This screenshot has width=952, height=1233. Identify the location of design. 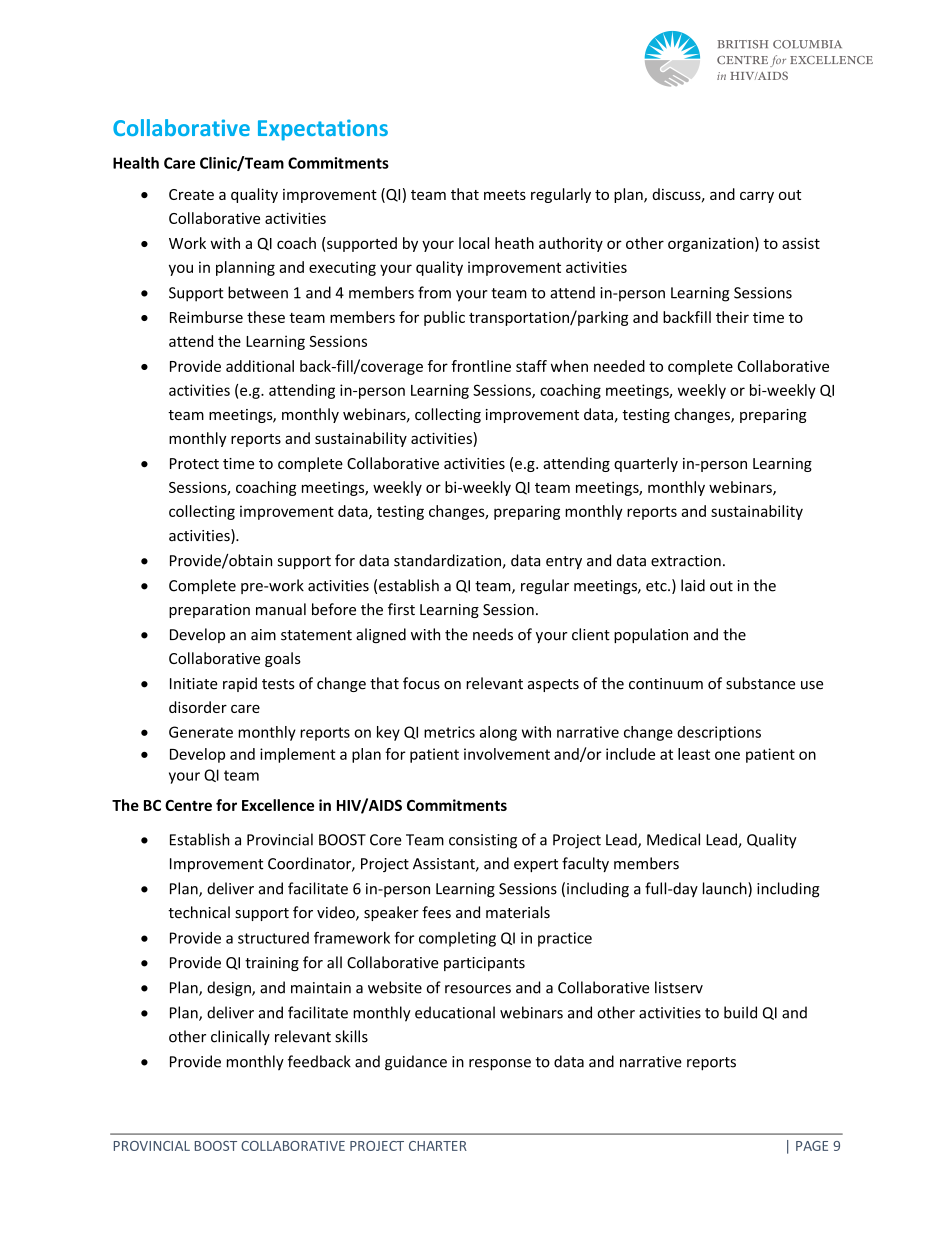
(230, 989).
